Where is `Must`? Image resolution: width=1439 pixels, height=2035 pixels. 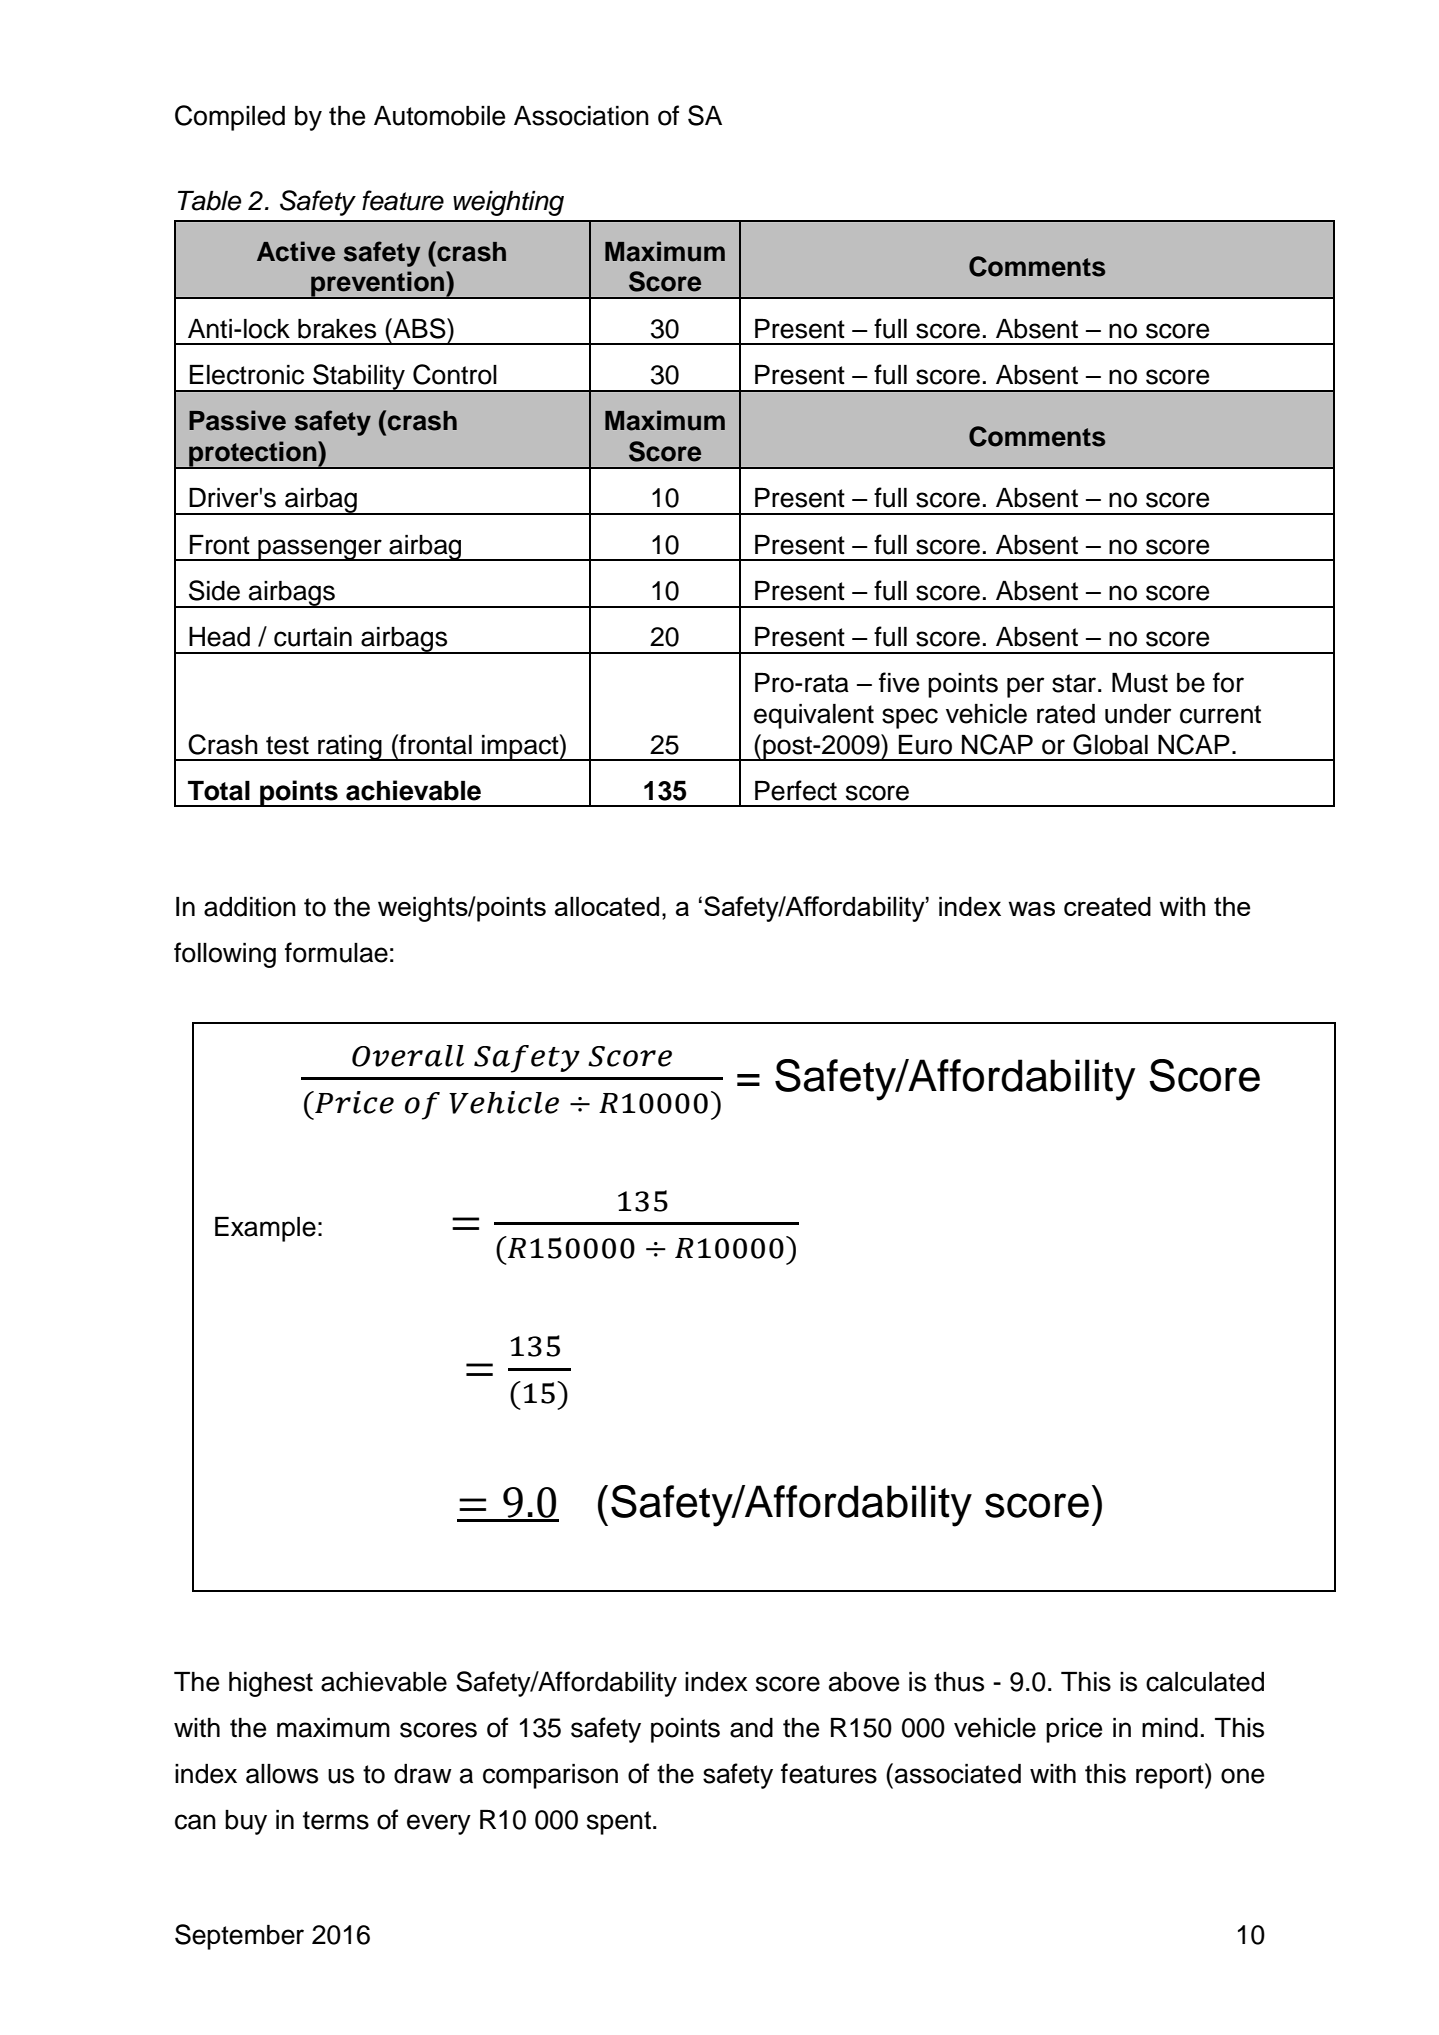 Must is located at coordinates (1140, 683).
